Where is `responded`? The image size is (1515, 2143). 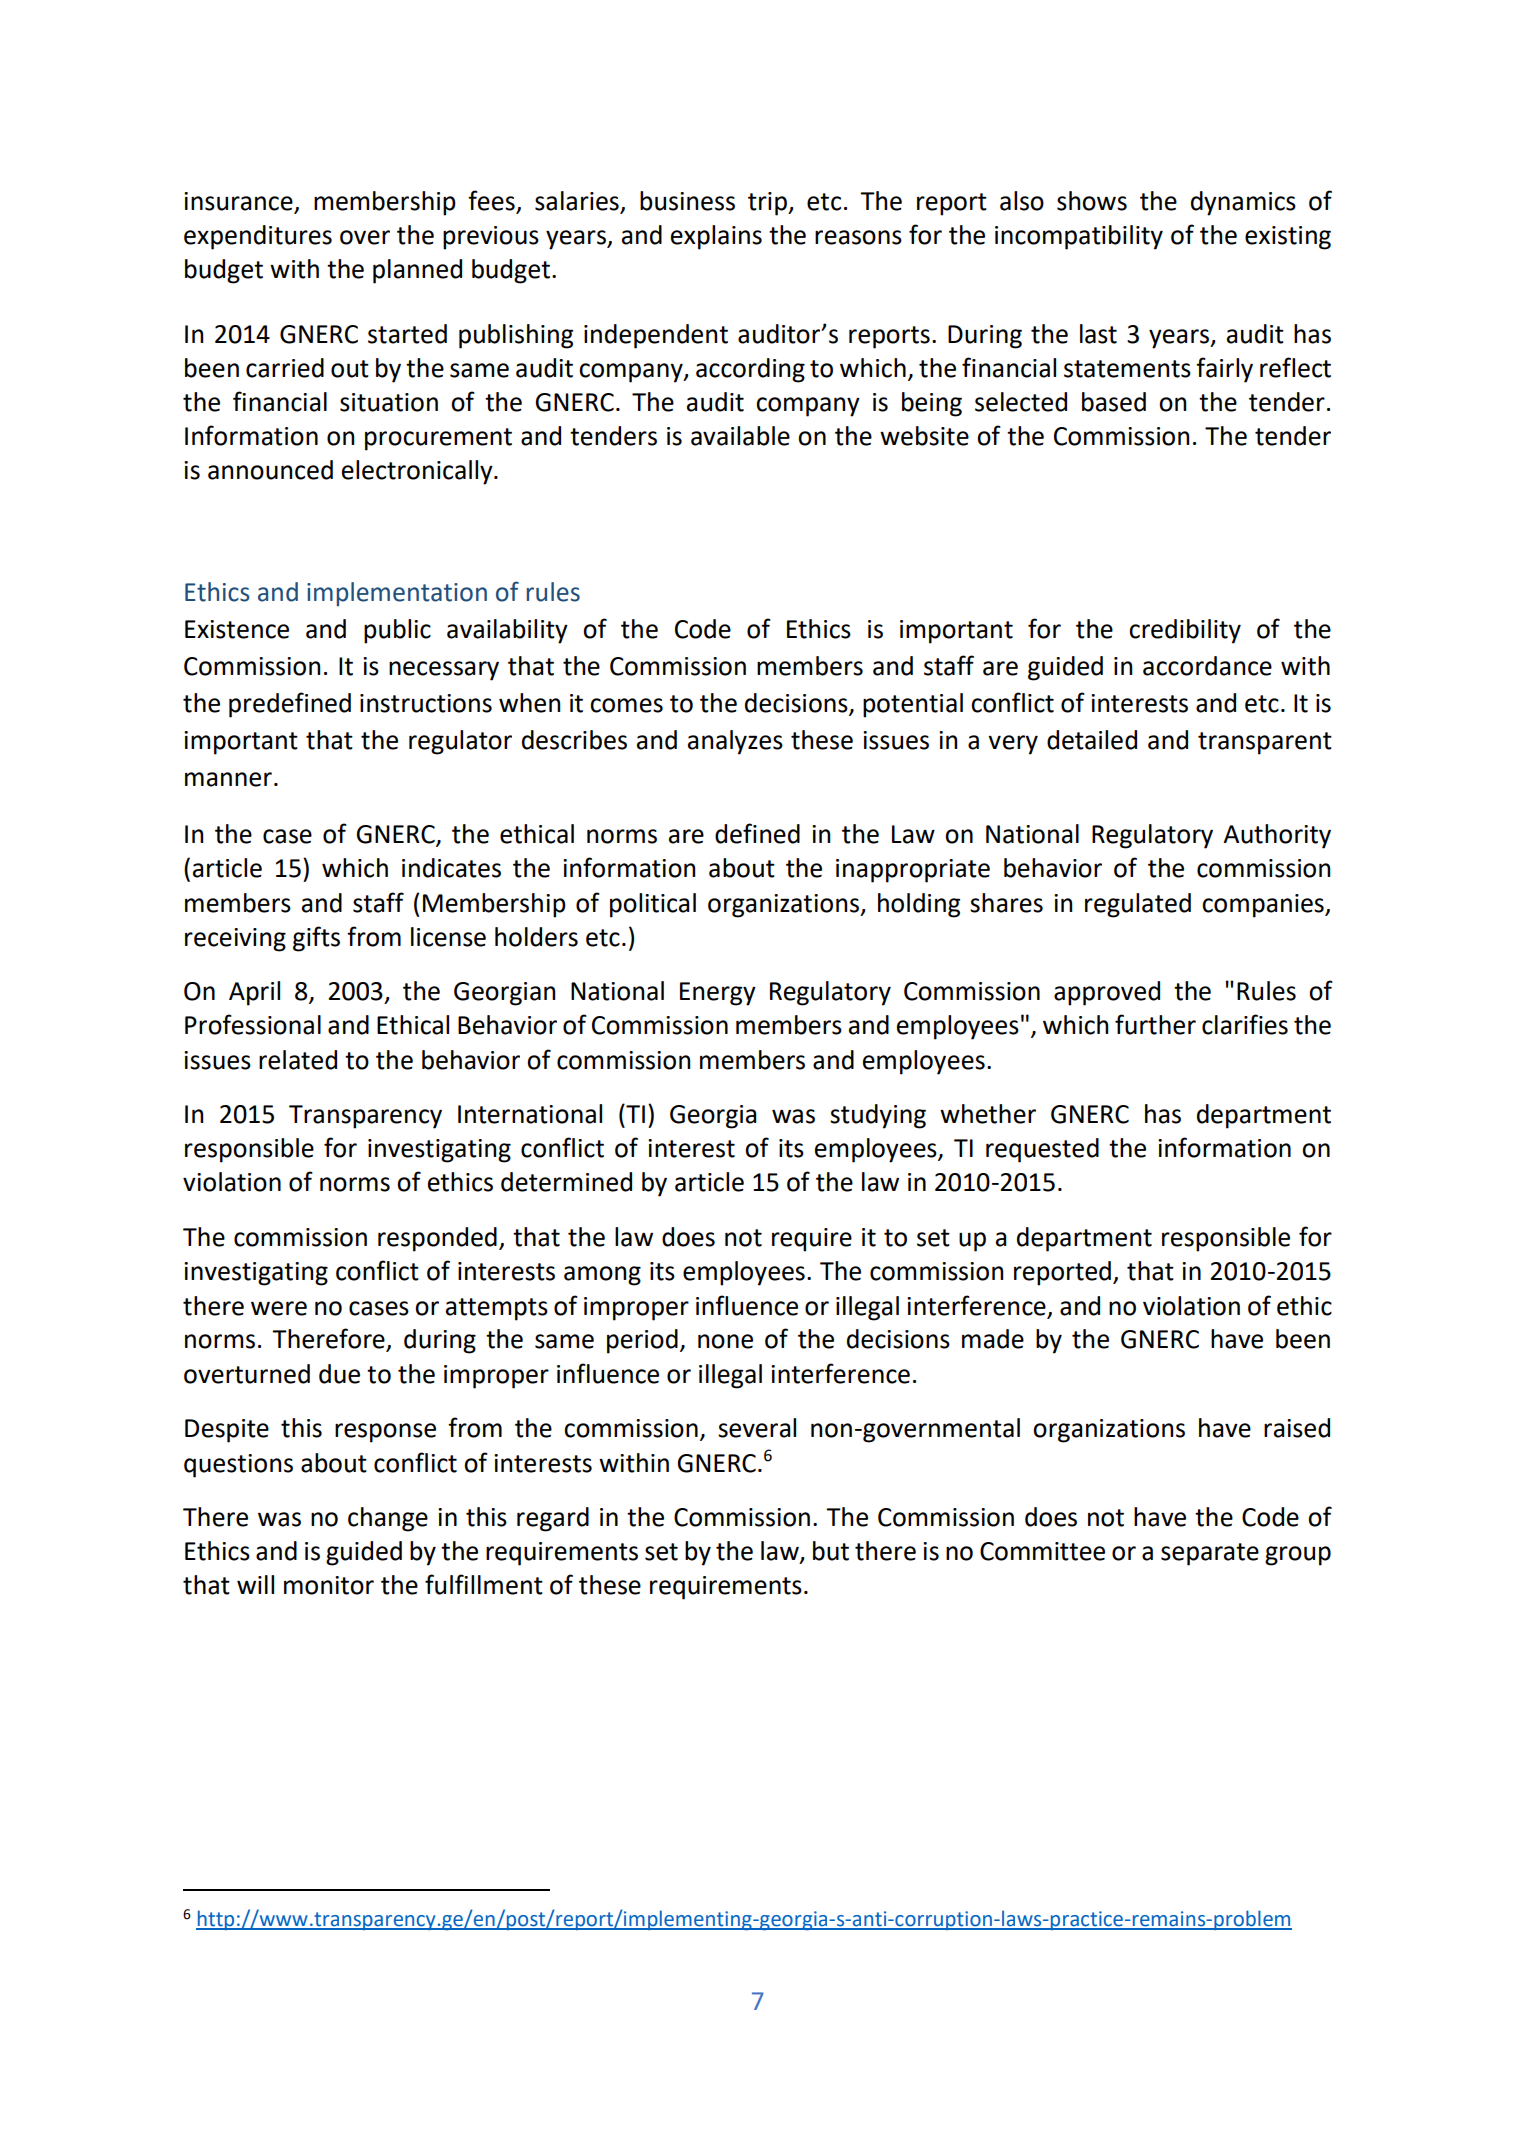 responded is located at coordinates (437, 1239).
